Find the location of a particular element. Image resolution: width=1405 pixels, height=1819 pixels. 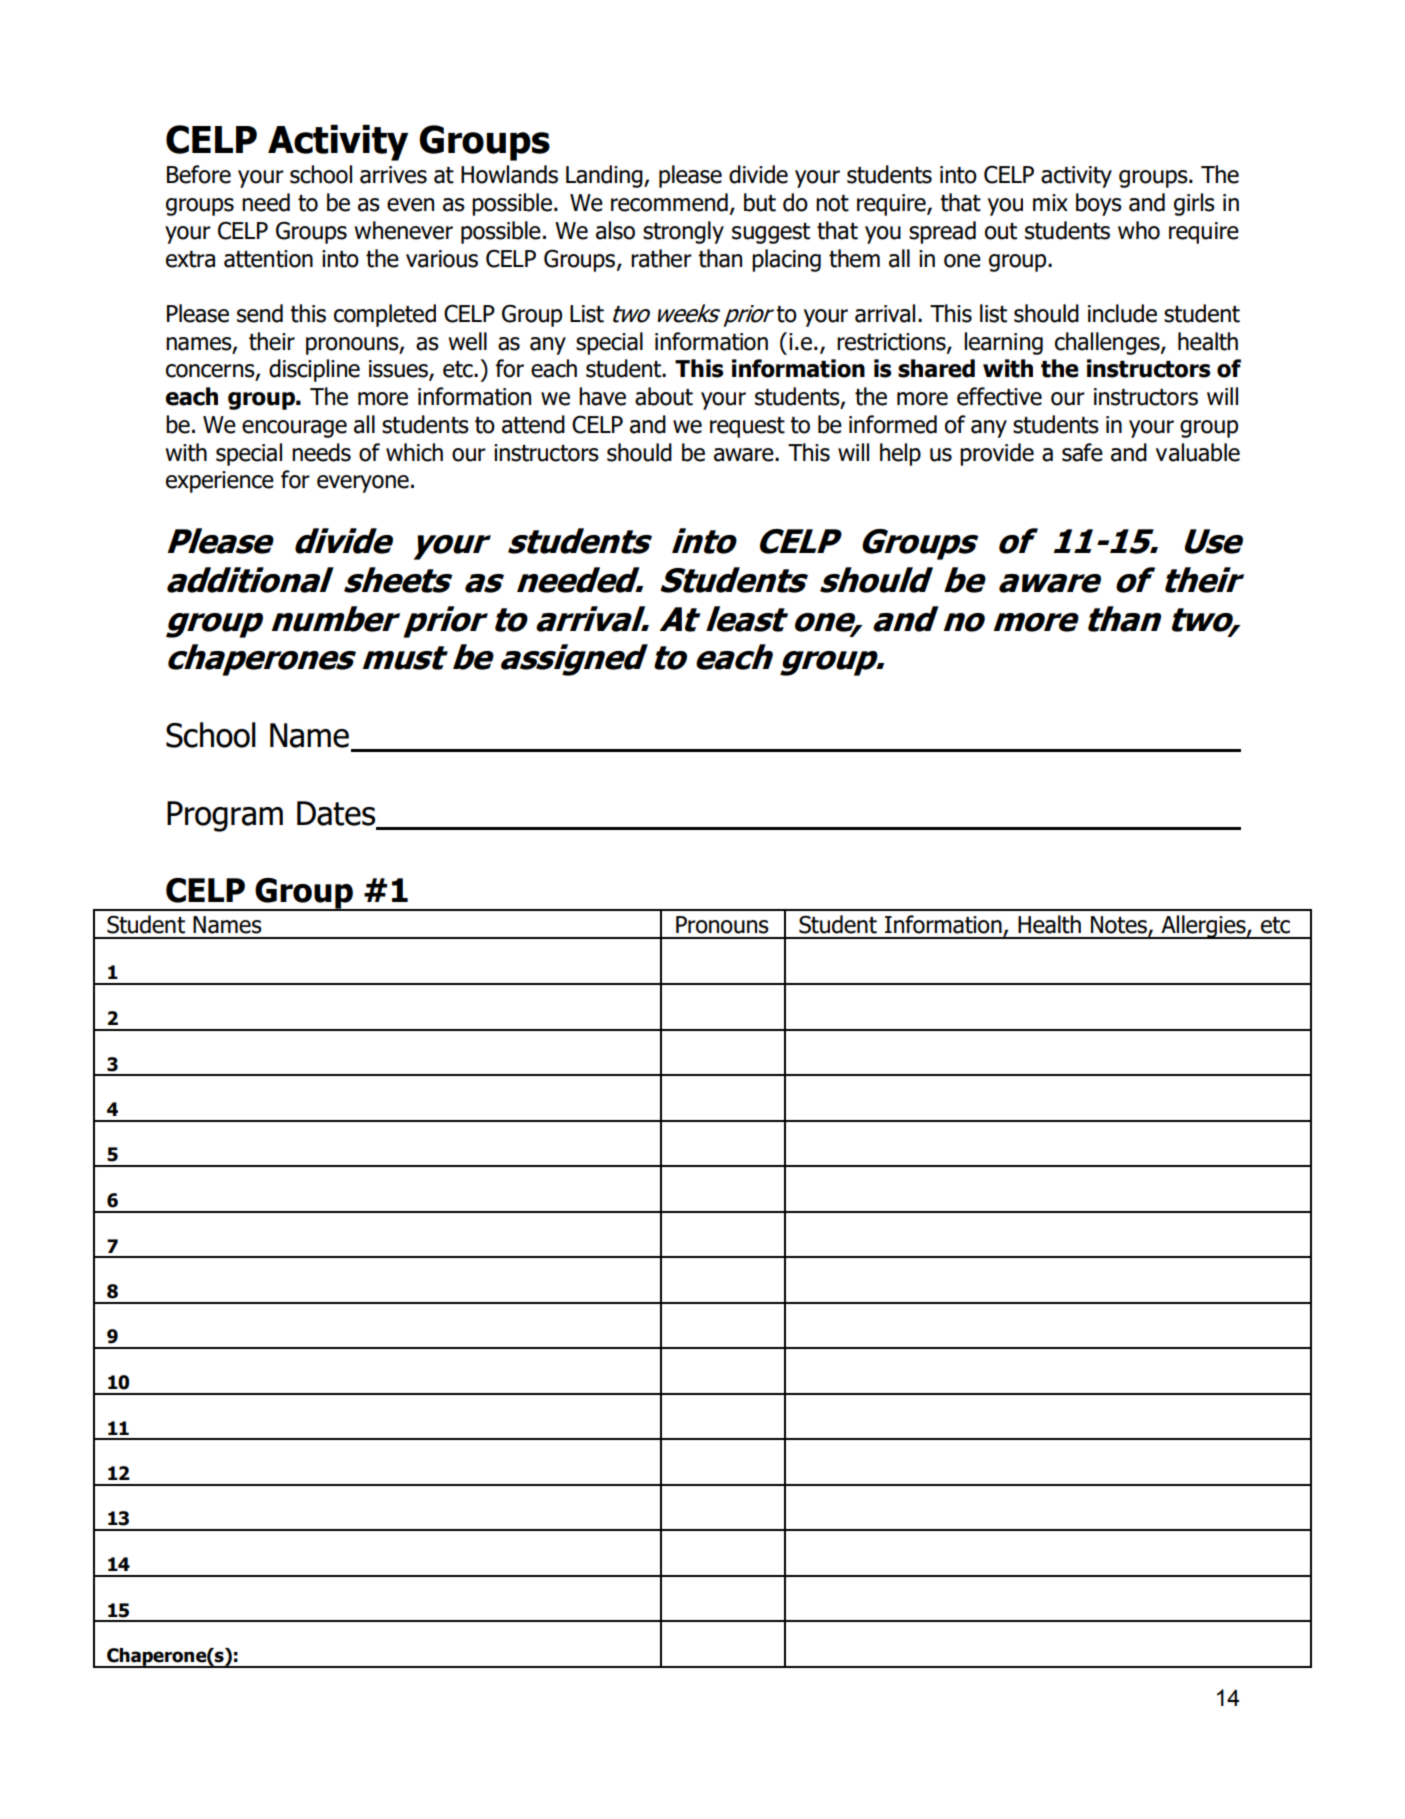

safe is located at coordinates (1082, 452).
